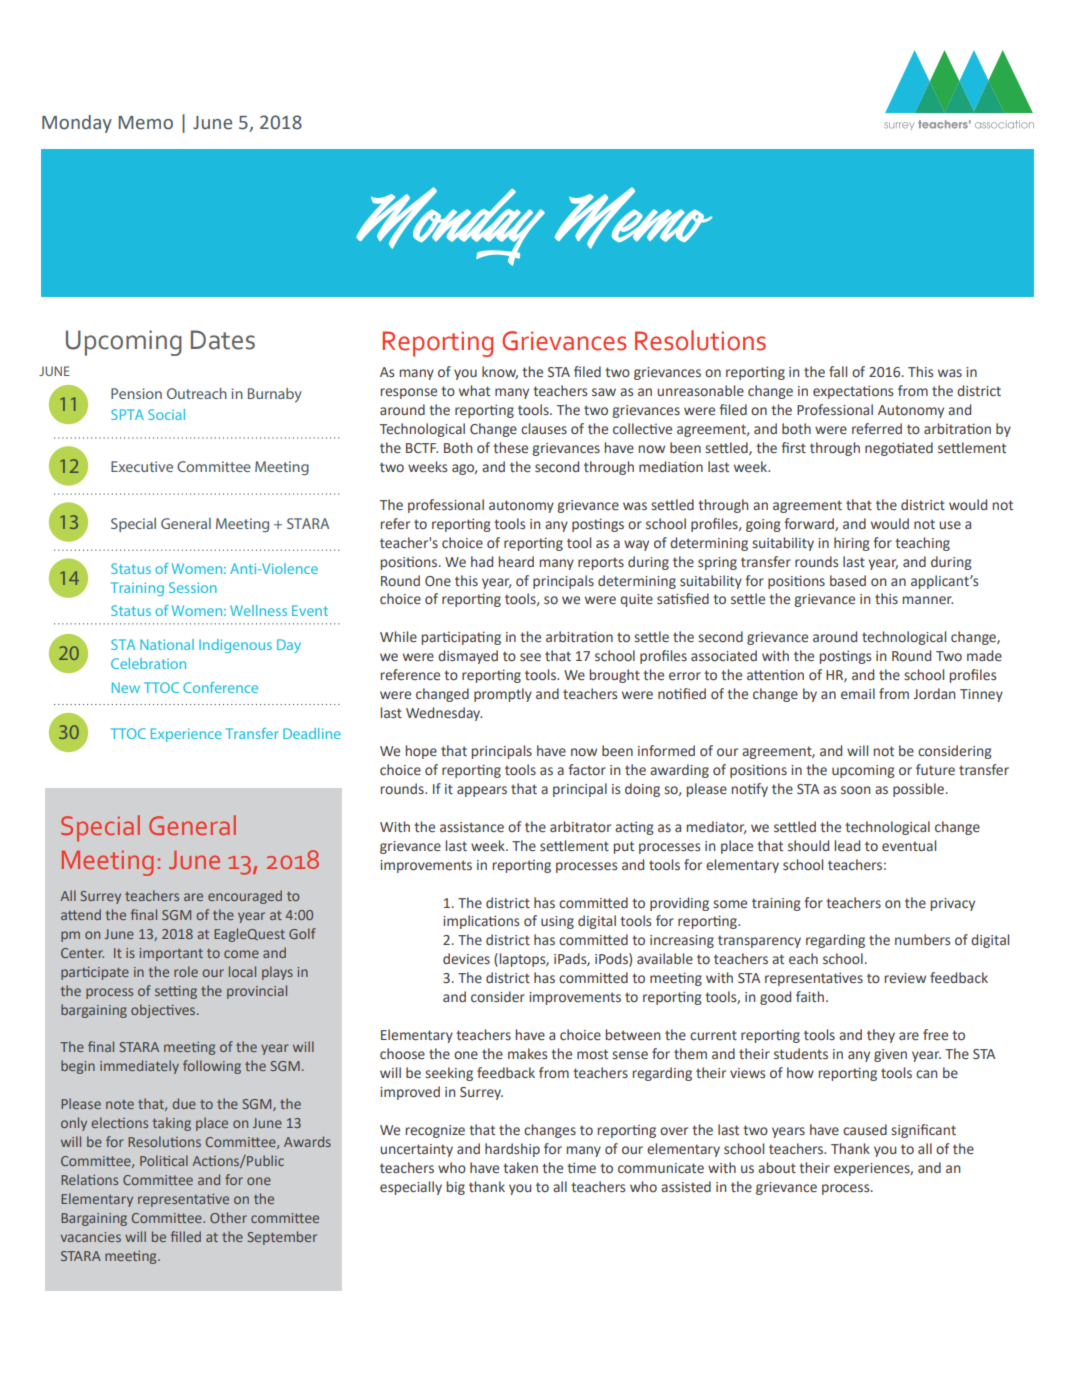 The height and width of the page is (1389, 1073). Describe the element at coordinates (228, 1217) in the page. I see `Other` at that location.
